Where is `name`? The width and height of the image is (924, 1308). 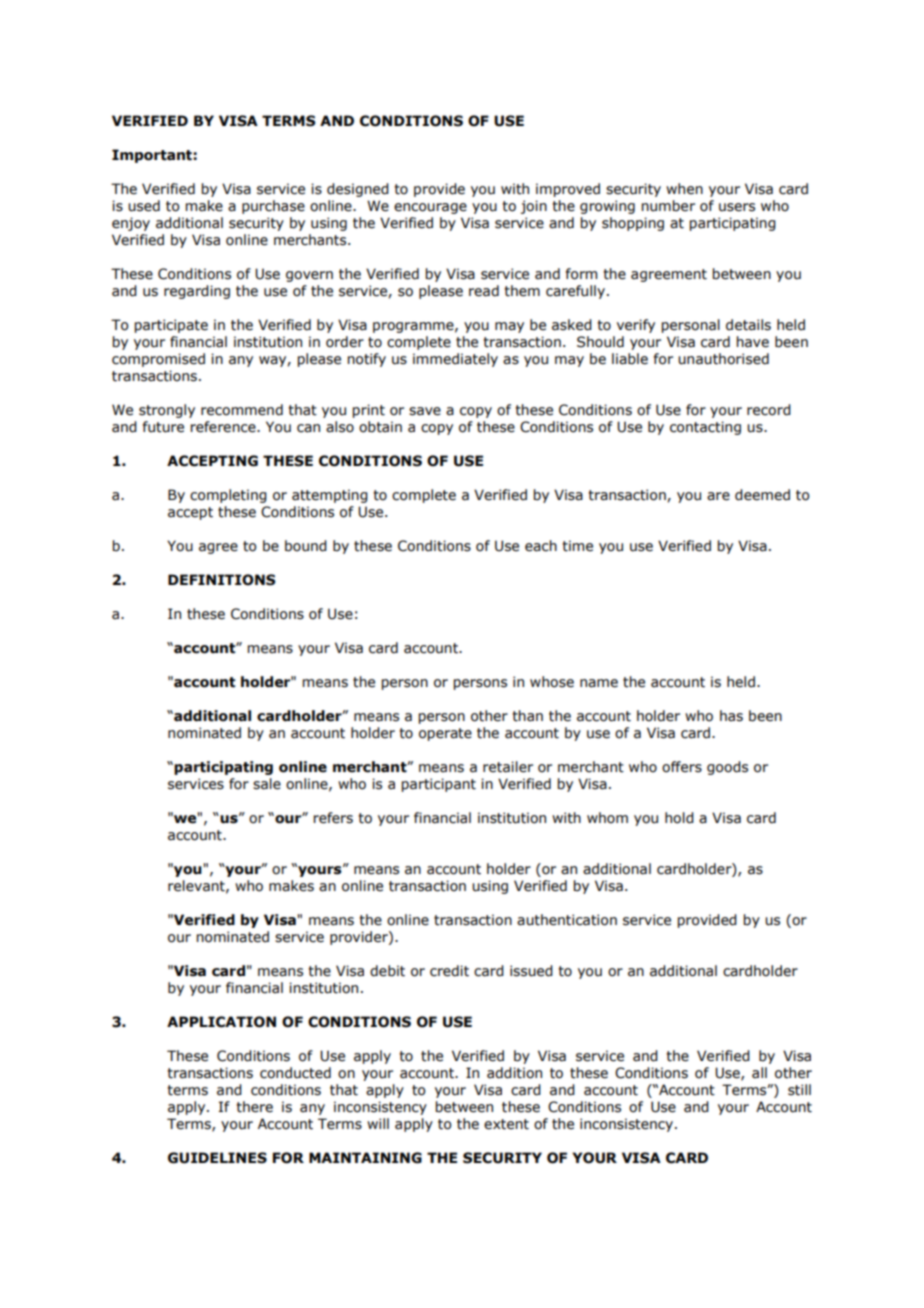 name is located at coordinates (599, 683).
